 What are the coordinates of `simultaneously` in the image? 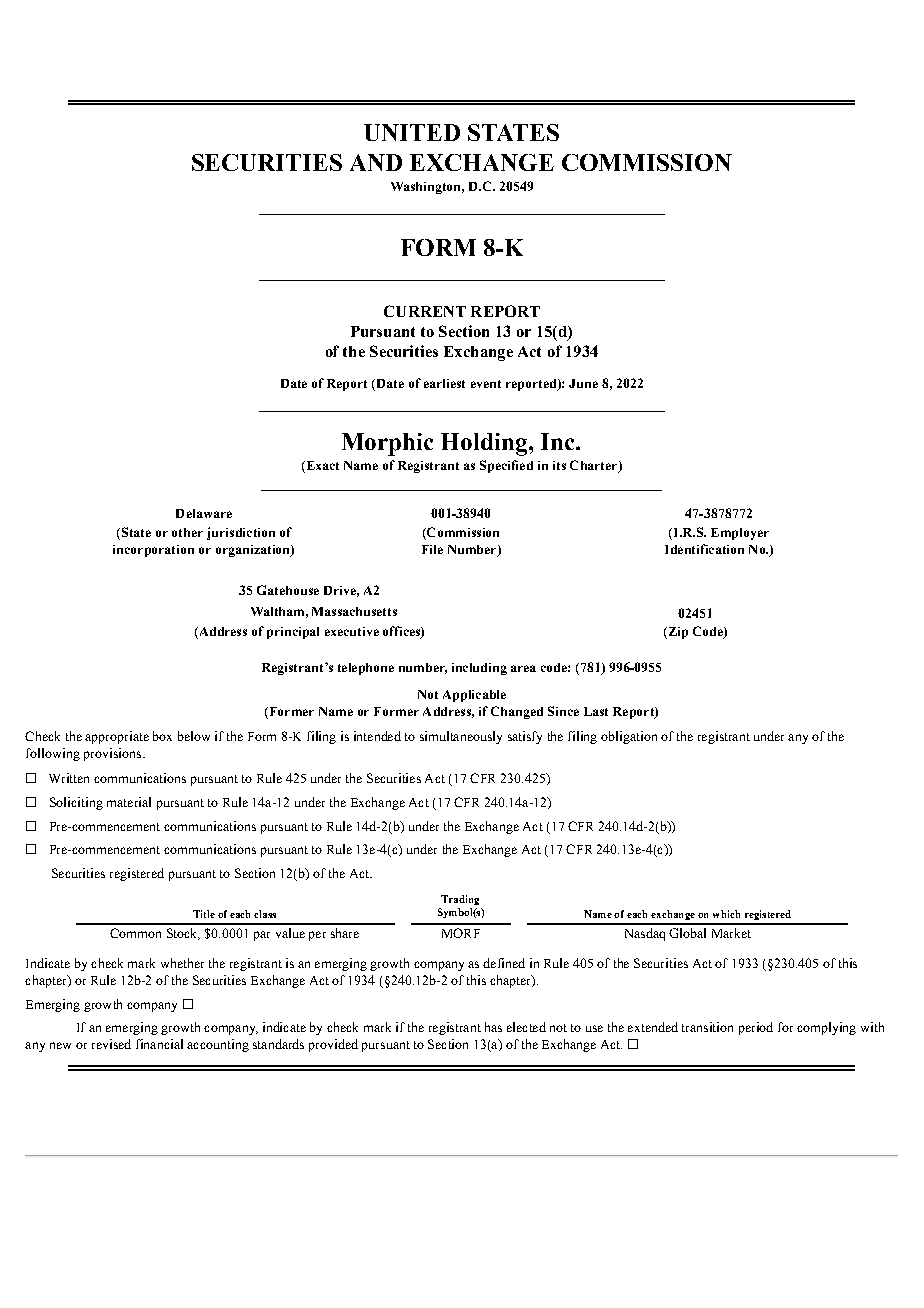 It's located at (461, 737).
